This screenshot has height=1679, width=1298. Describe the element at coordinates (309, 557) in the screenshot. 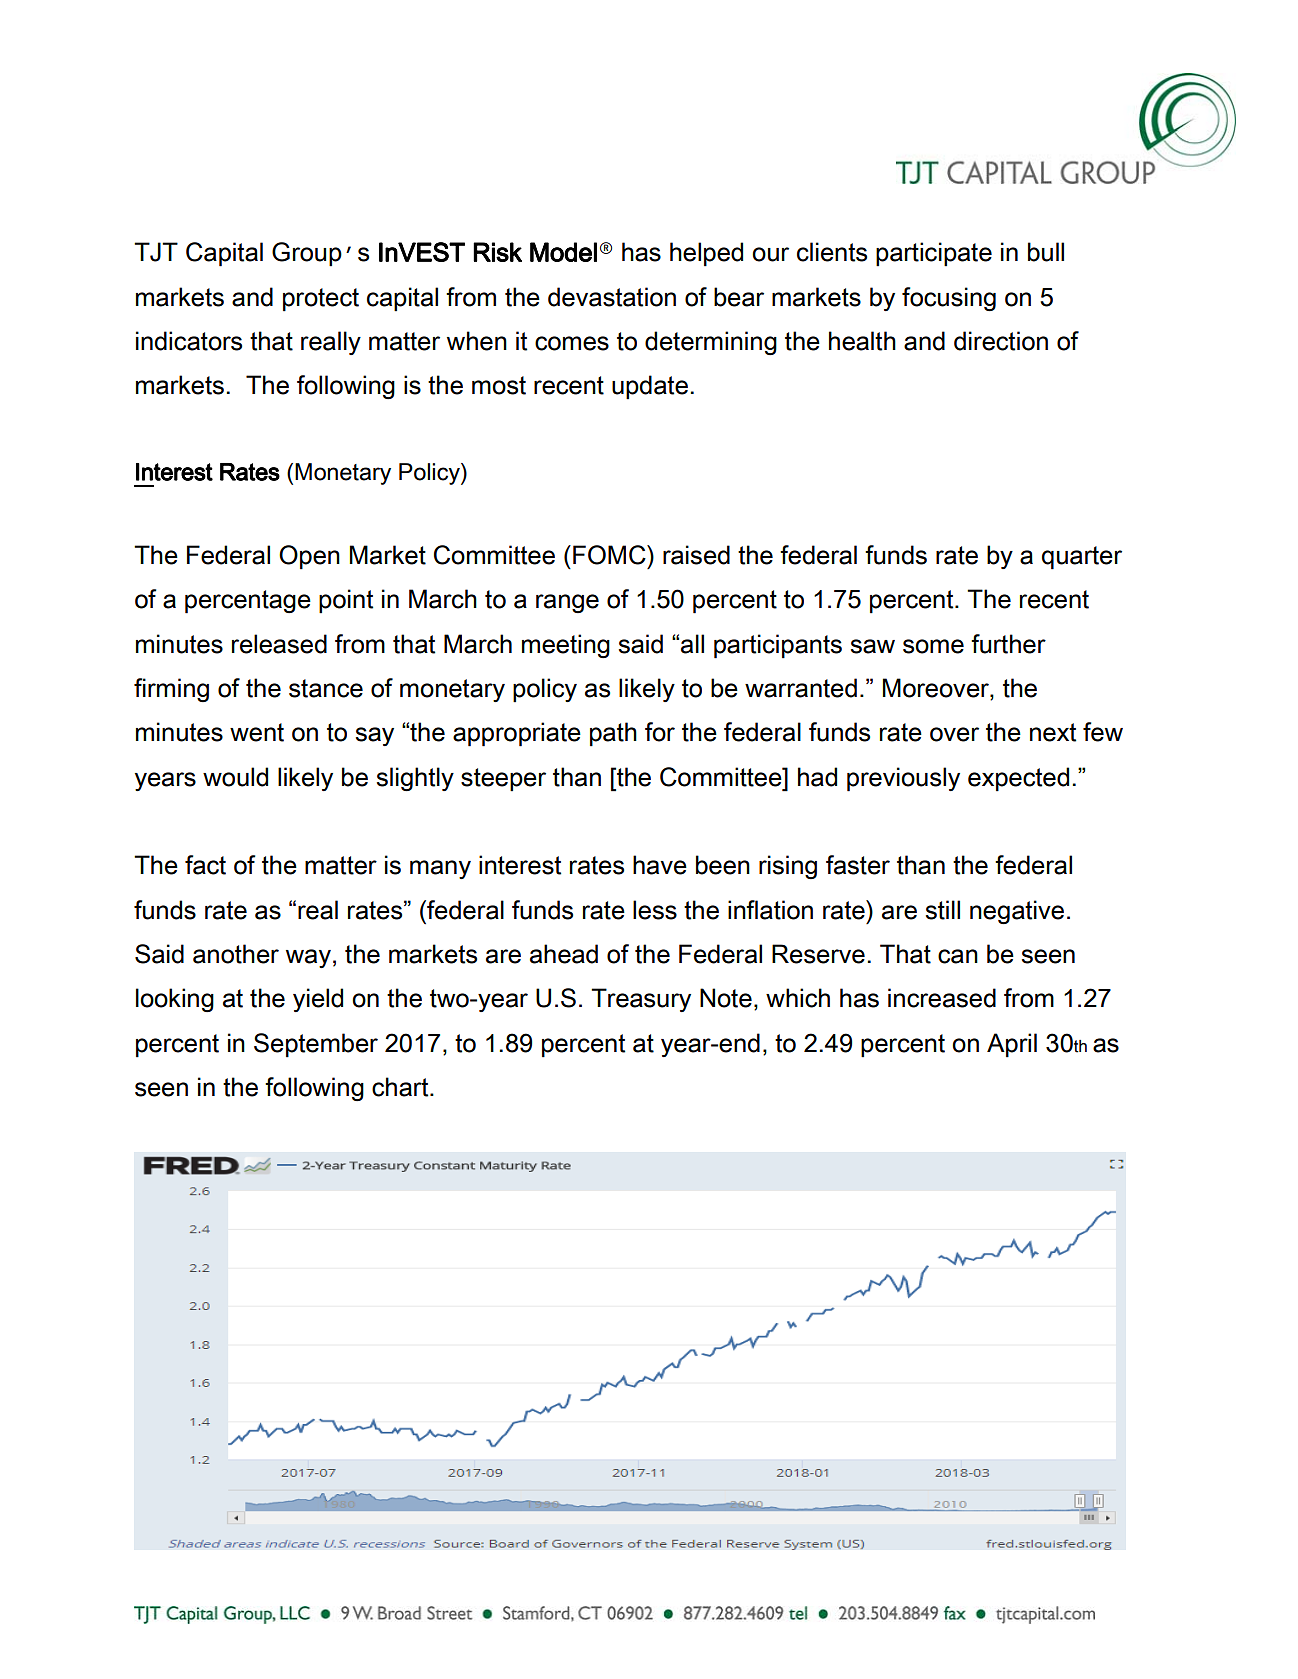

I see `Open` at that location.
